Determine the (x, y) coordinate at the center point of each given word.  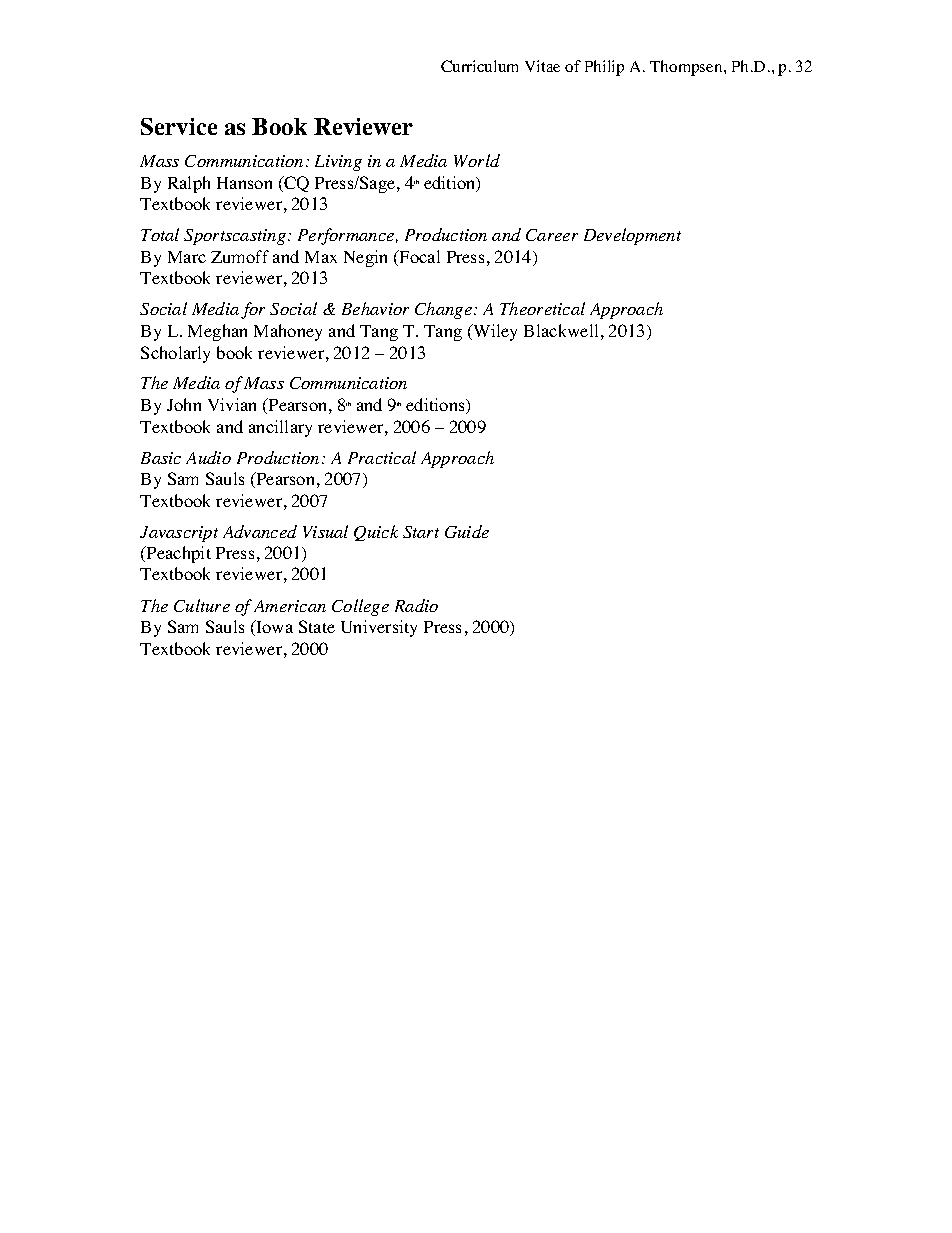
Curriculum (479, 66)
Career (552, 235)
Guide (467, 531)
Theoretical (542, 308)
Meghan (217, 332)
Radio (416, 605)
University (379, 628)
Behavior (375, 308)
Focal (419, 256)
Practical (382, 457)
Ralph (189, 184)
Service (179, 126)
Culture (202, 605)
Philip (604, 68)
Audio (208, 457)
